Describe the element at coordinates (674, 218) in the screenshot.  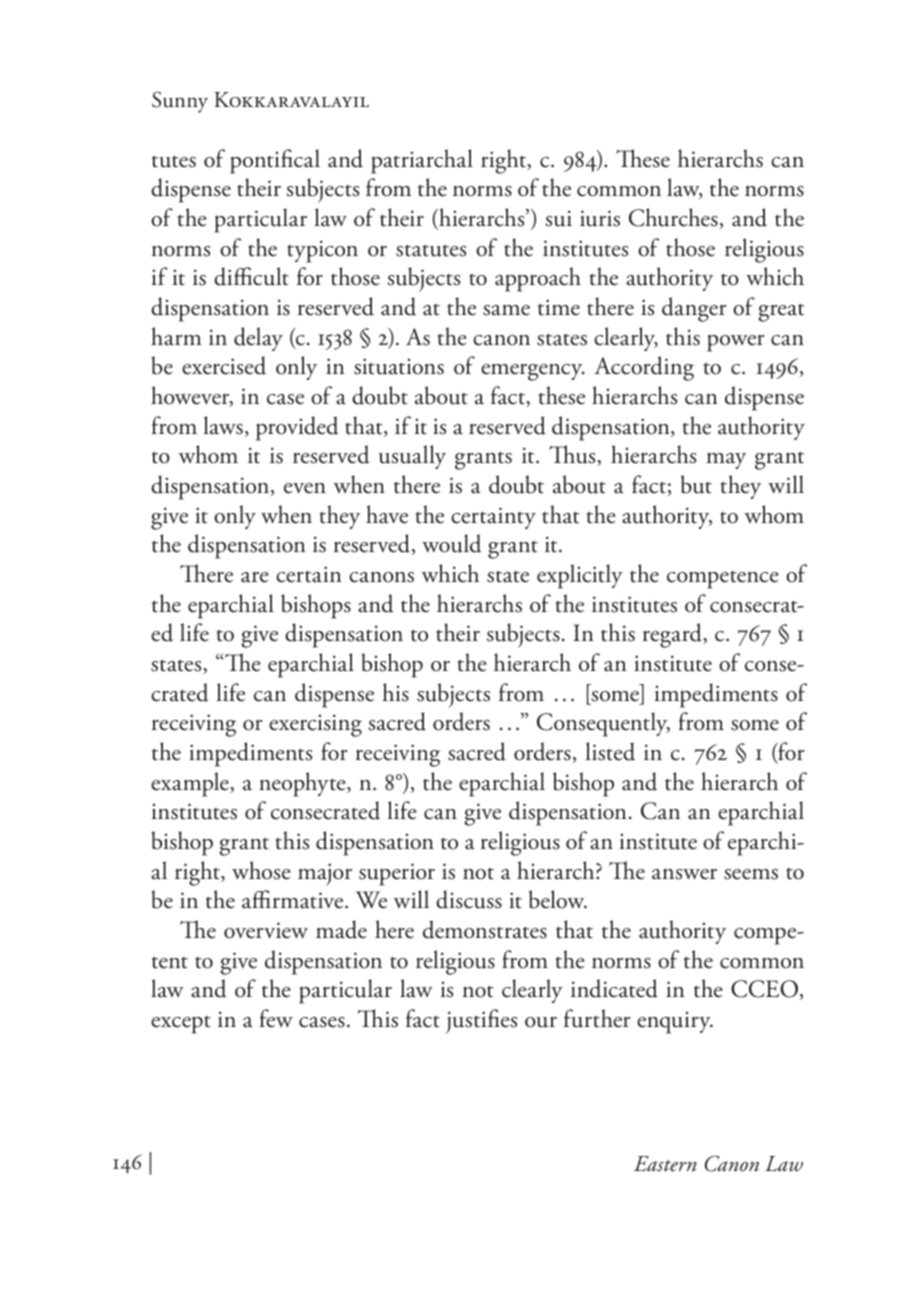
I see `Churches` at that location.
